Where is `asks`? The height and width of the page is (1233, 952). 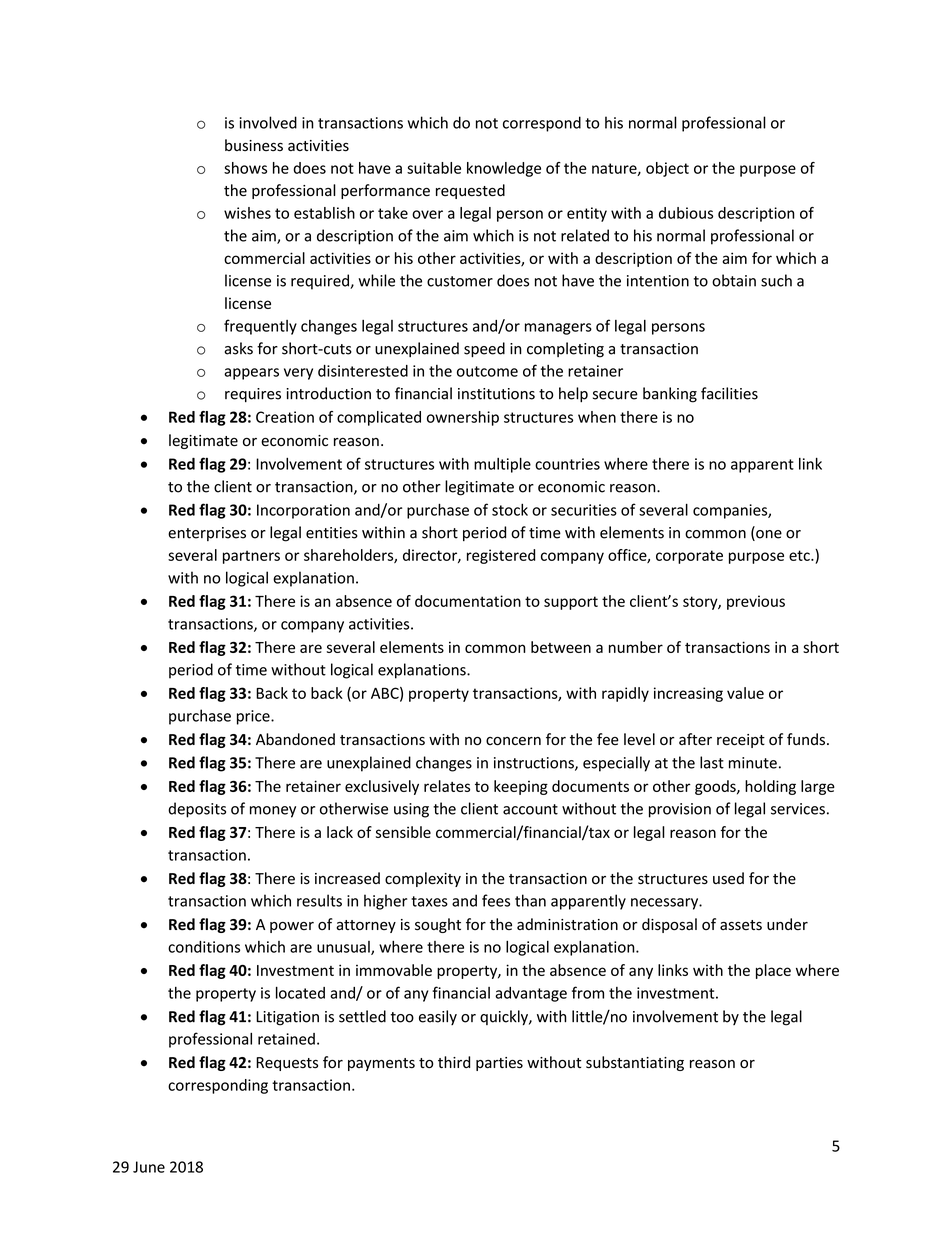 asks is located at coordinates (238, 348).
